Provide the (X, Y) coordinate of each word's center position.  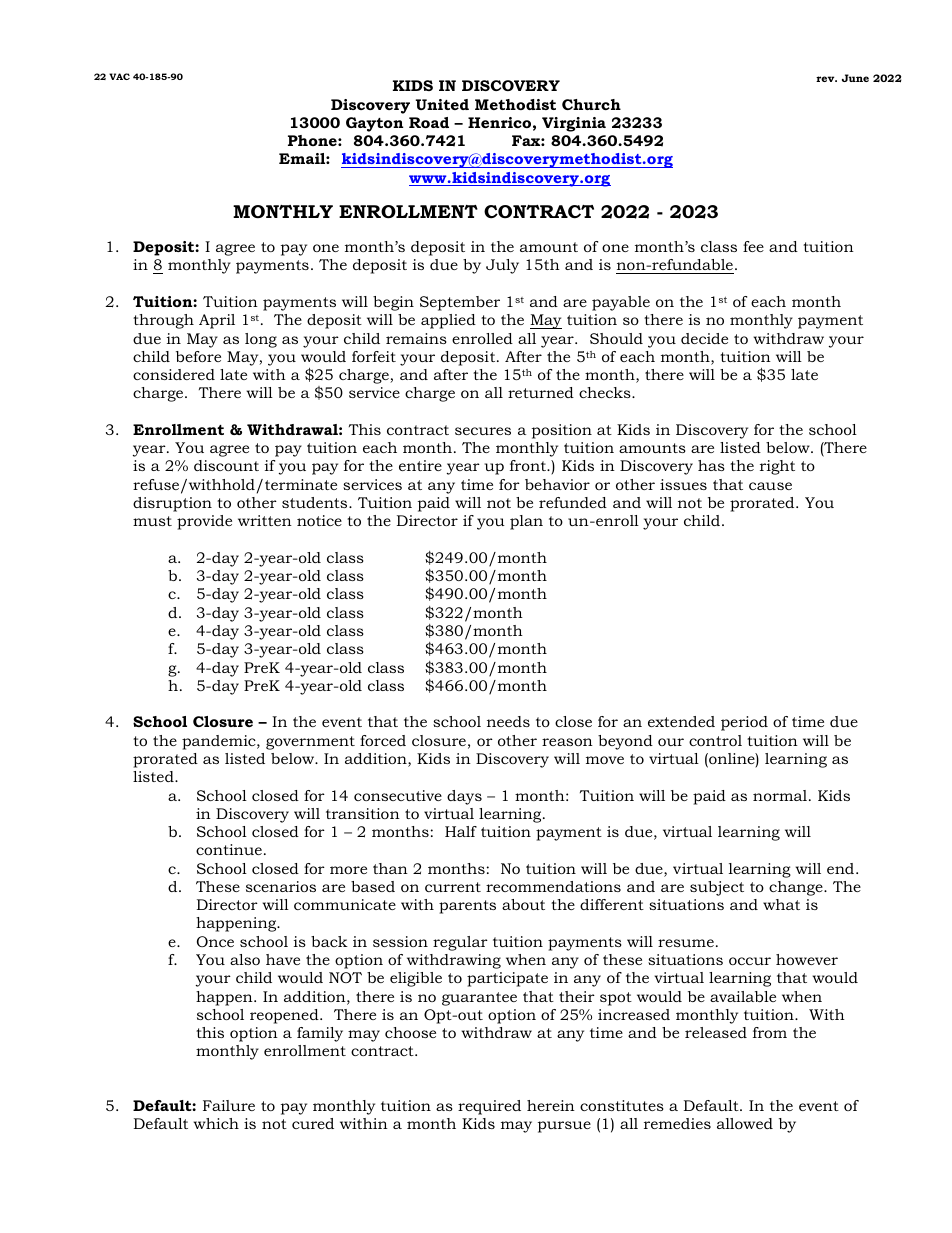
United (442, 104)
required (489, 1107)
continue (229, 849)
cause (770, 486)
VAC (119, 76)
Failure (229, 1105)
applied (448, 321)
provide (204, 522)
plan (526, 522)
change (797, 888)
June (855, 78)
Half (461, 831)
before (198, 356)
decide (704, 338)
